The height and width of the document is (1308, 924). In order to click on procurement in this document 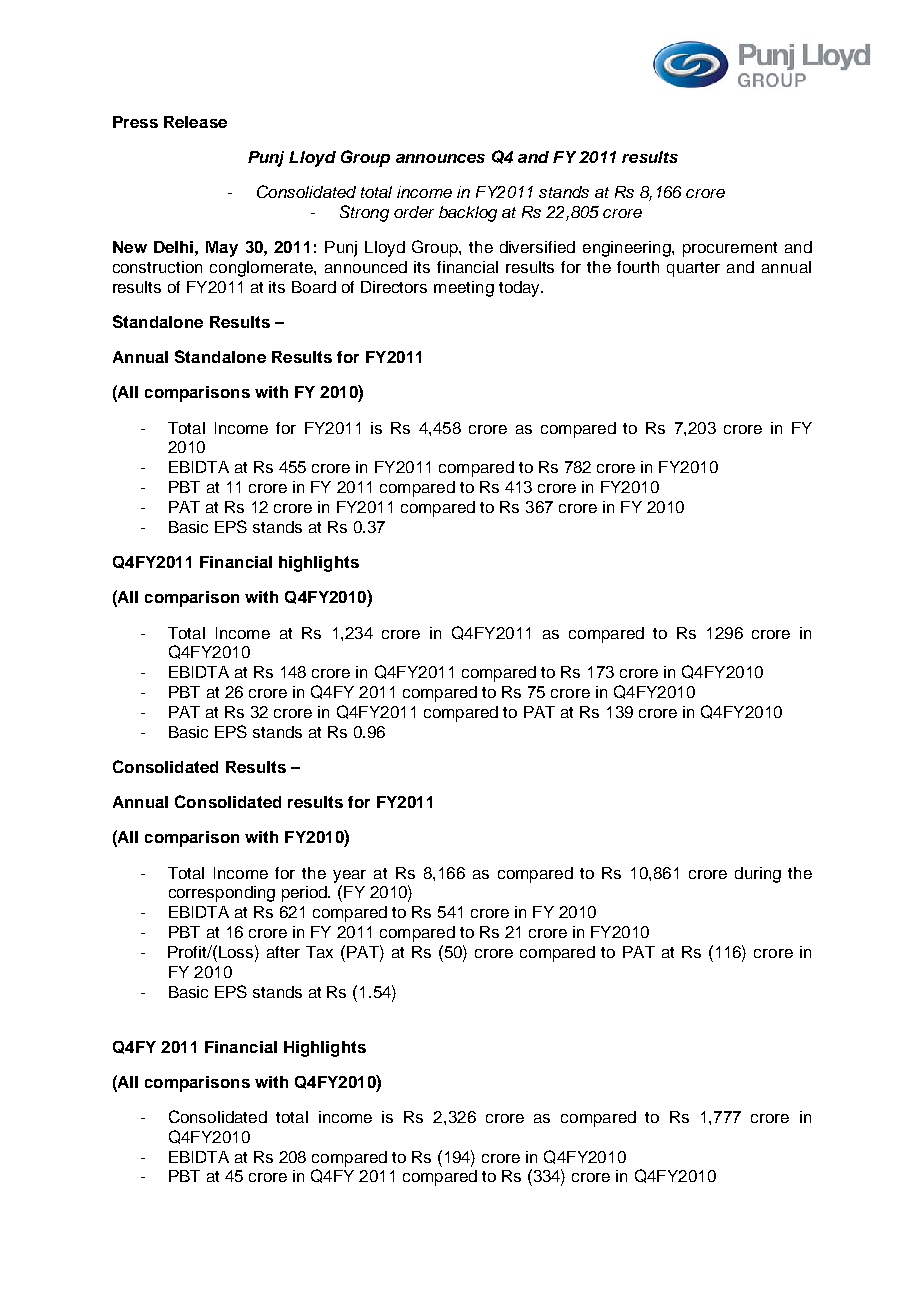, I will do `click(730, 249)`.
